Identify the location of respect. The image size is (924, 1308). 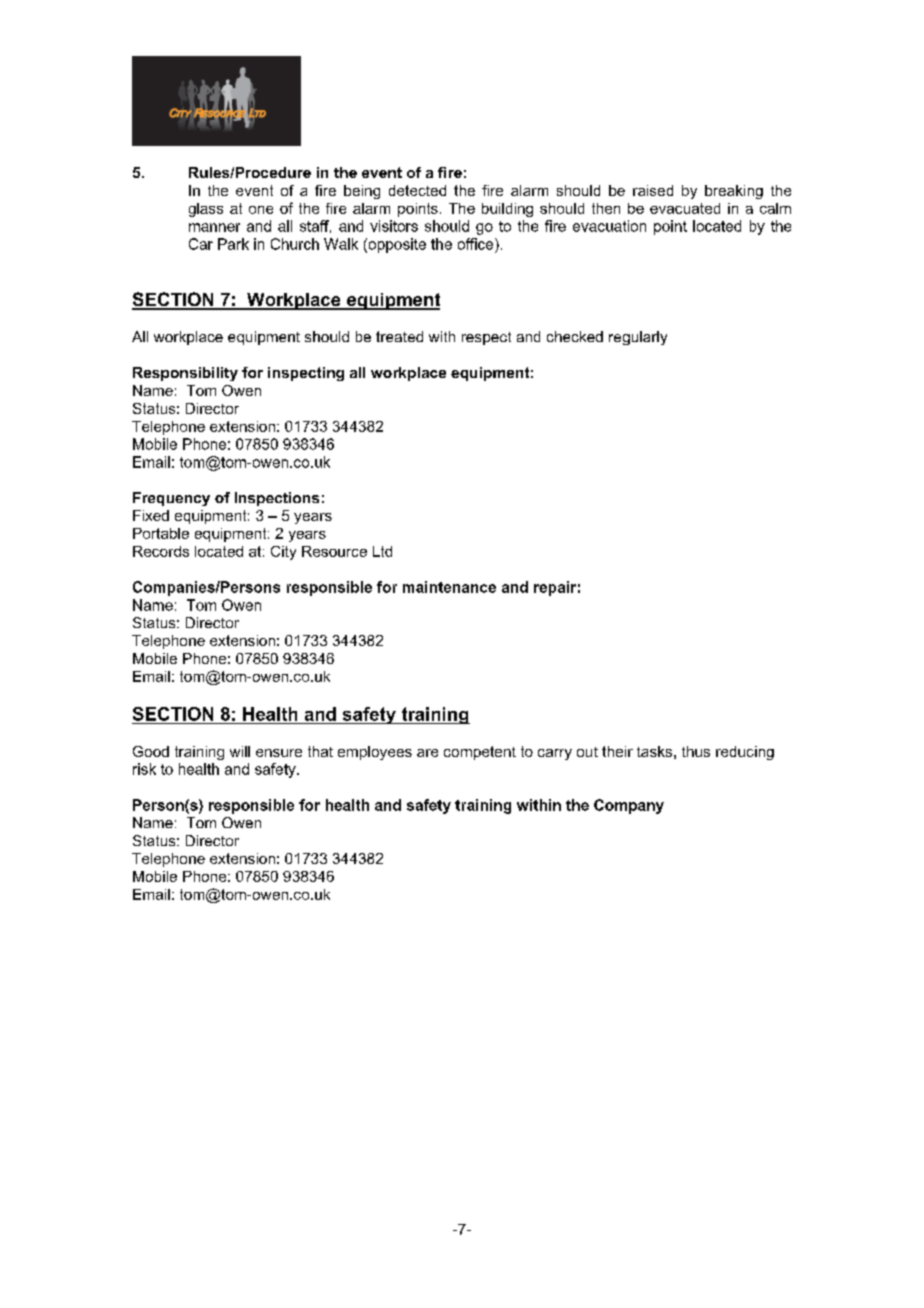
(486, 338).
